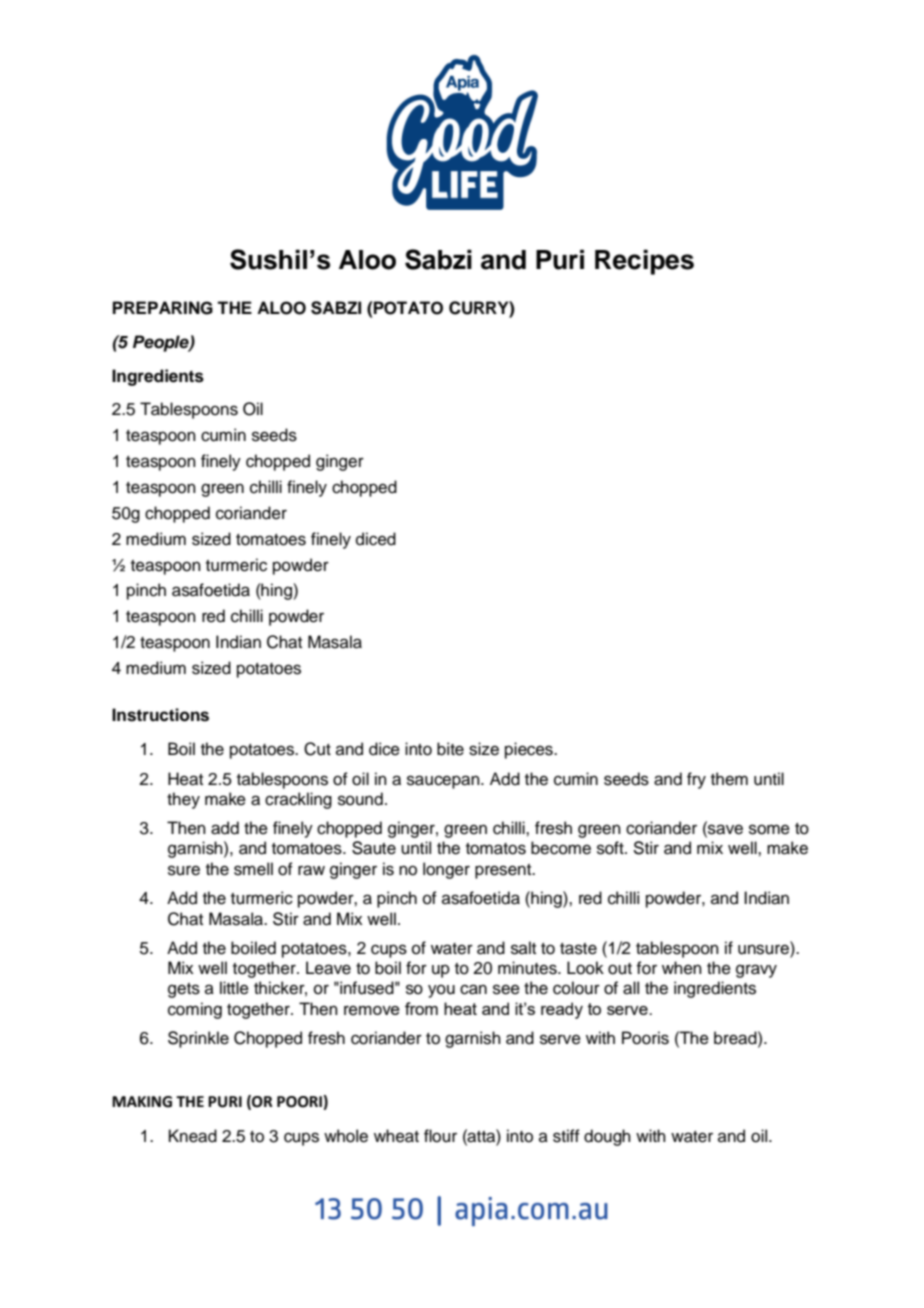 The width and height of the screenshot is (924, 1308). I want to click on bite, so click(450, 749).
